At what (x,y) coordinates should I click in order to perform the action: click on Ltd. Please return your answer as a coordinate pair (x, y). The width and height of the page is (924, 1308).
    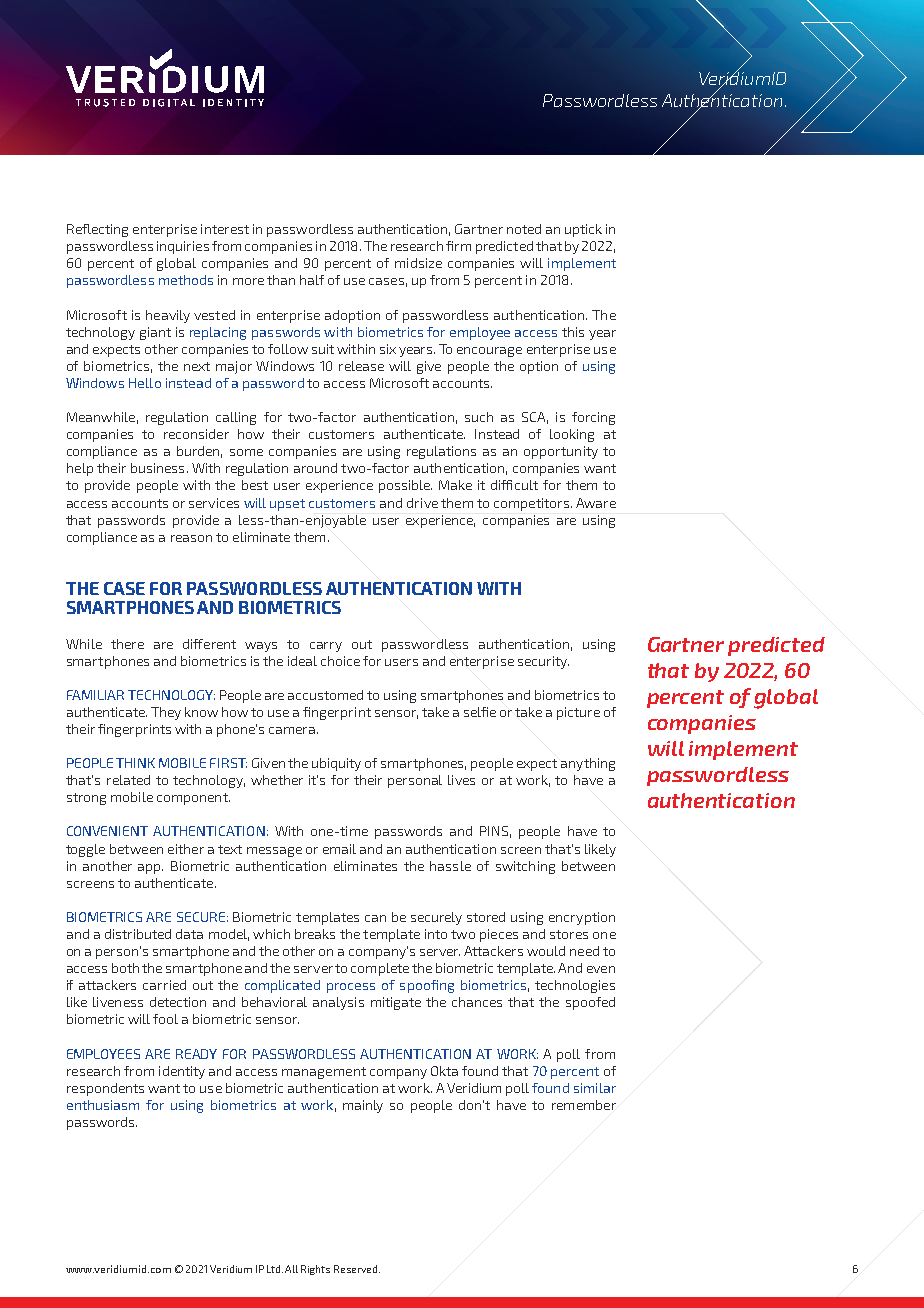
    Looking at the image, I should click on (275, 1269).
